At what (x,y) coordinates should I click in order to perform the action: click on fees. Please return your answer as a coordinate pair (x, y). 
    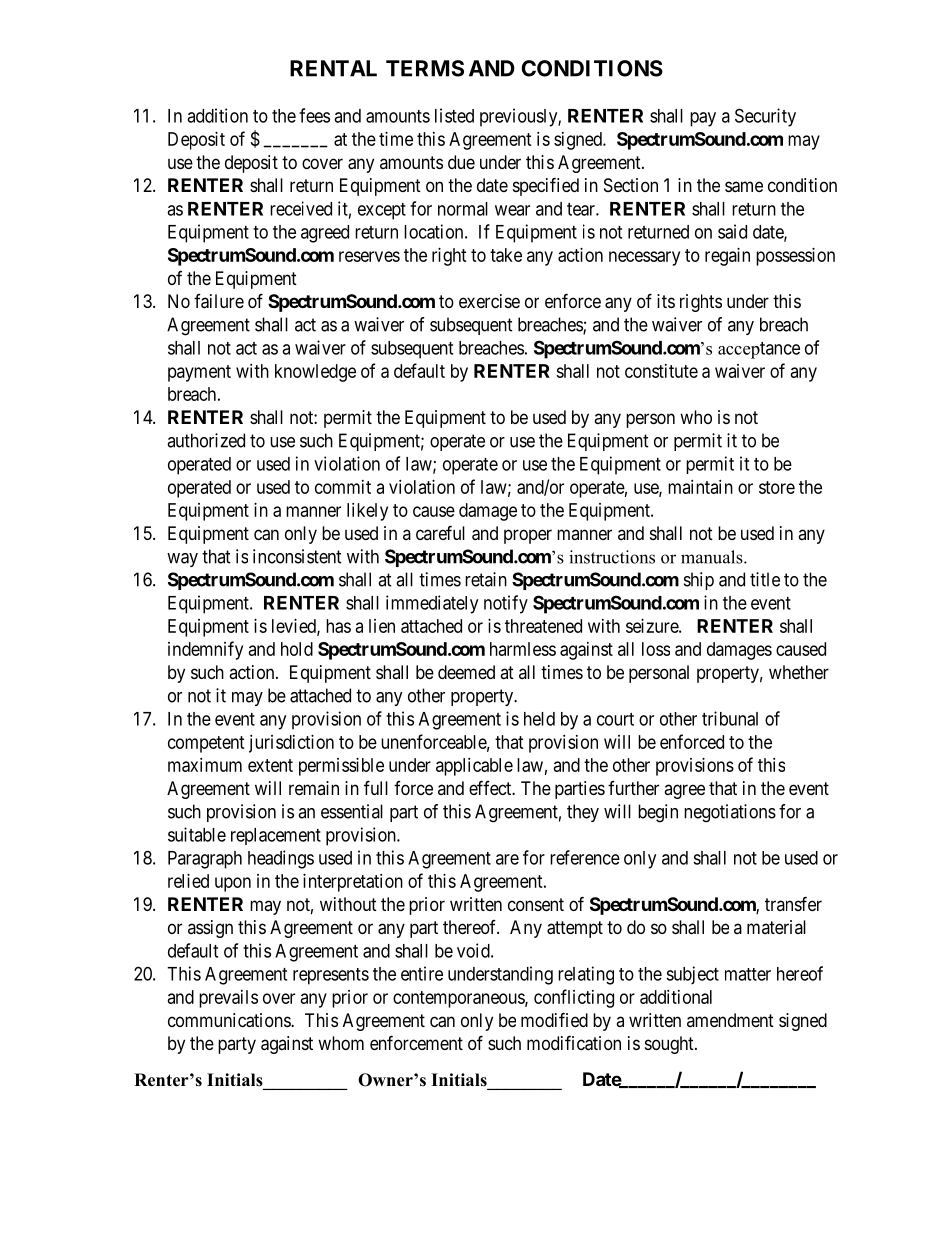
    Looking at the image, I should click on (314, 115).
